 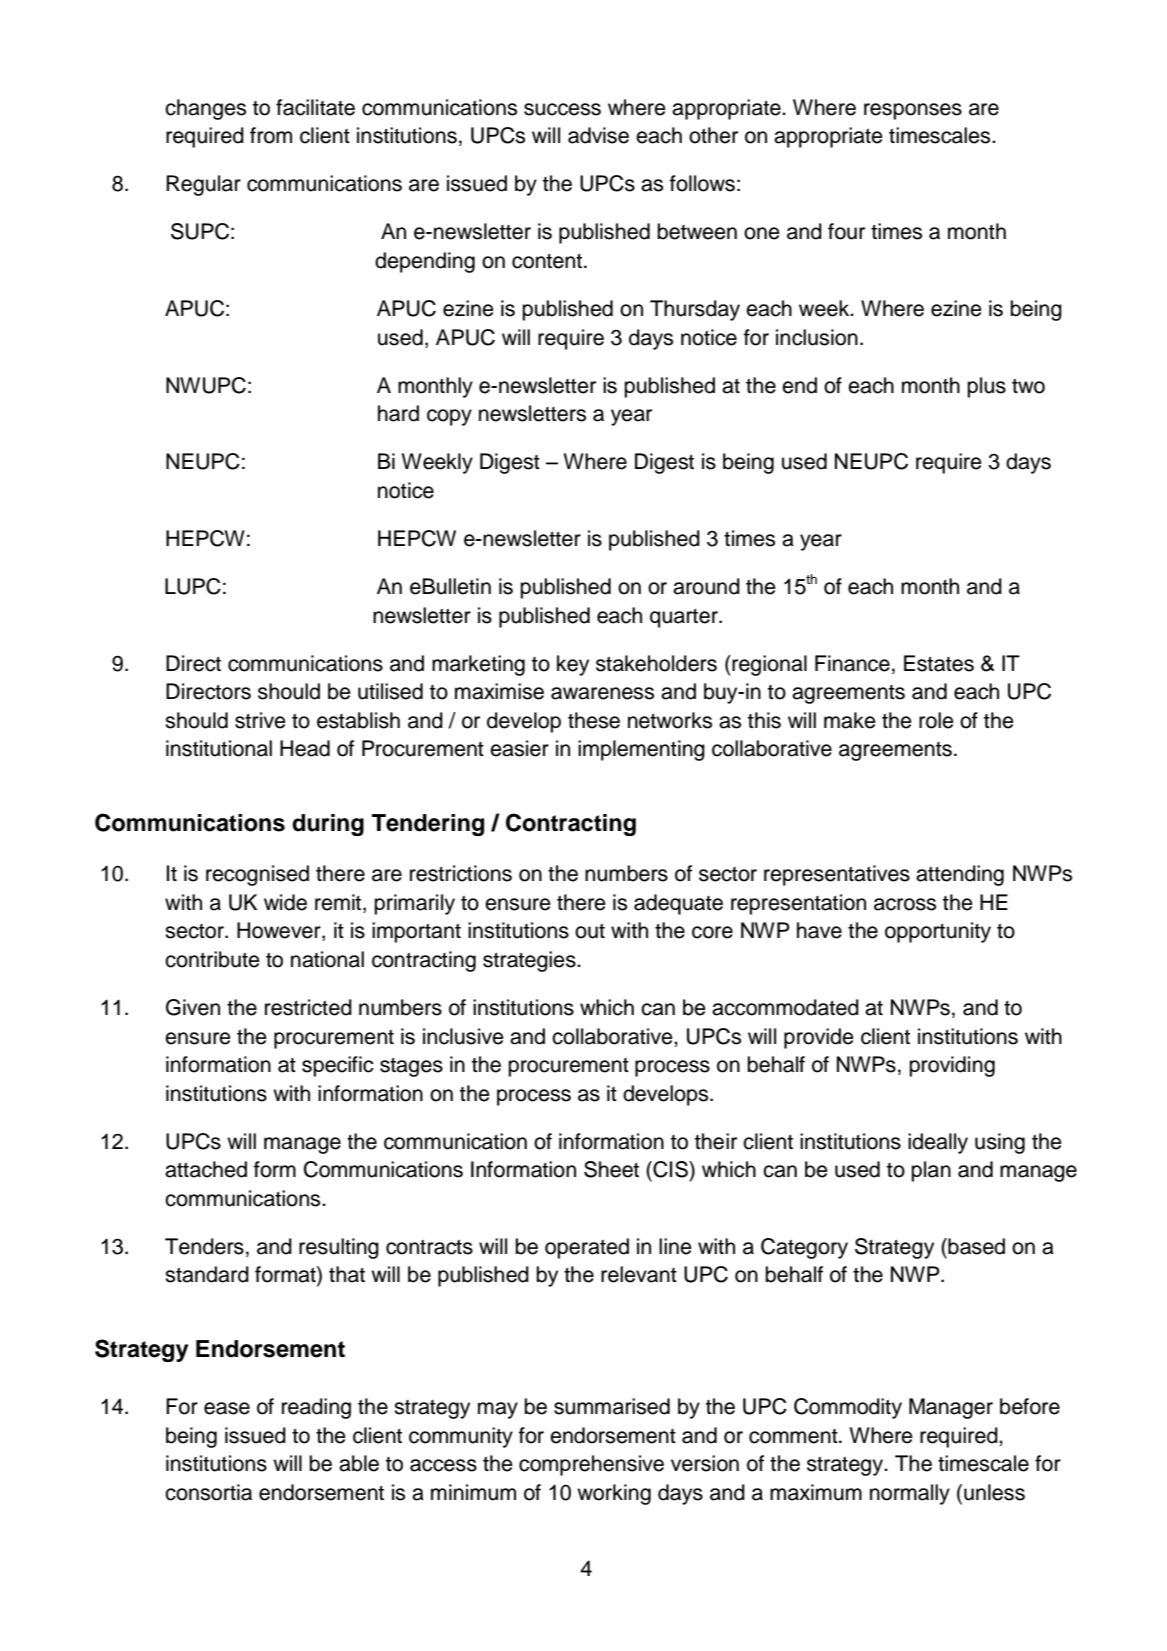 I want to click on during, so click(x=328, y=825).
